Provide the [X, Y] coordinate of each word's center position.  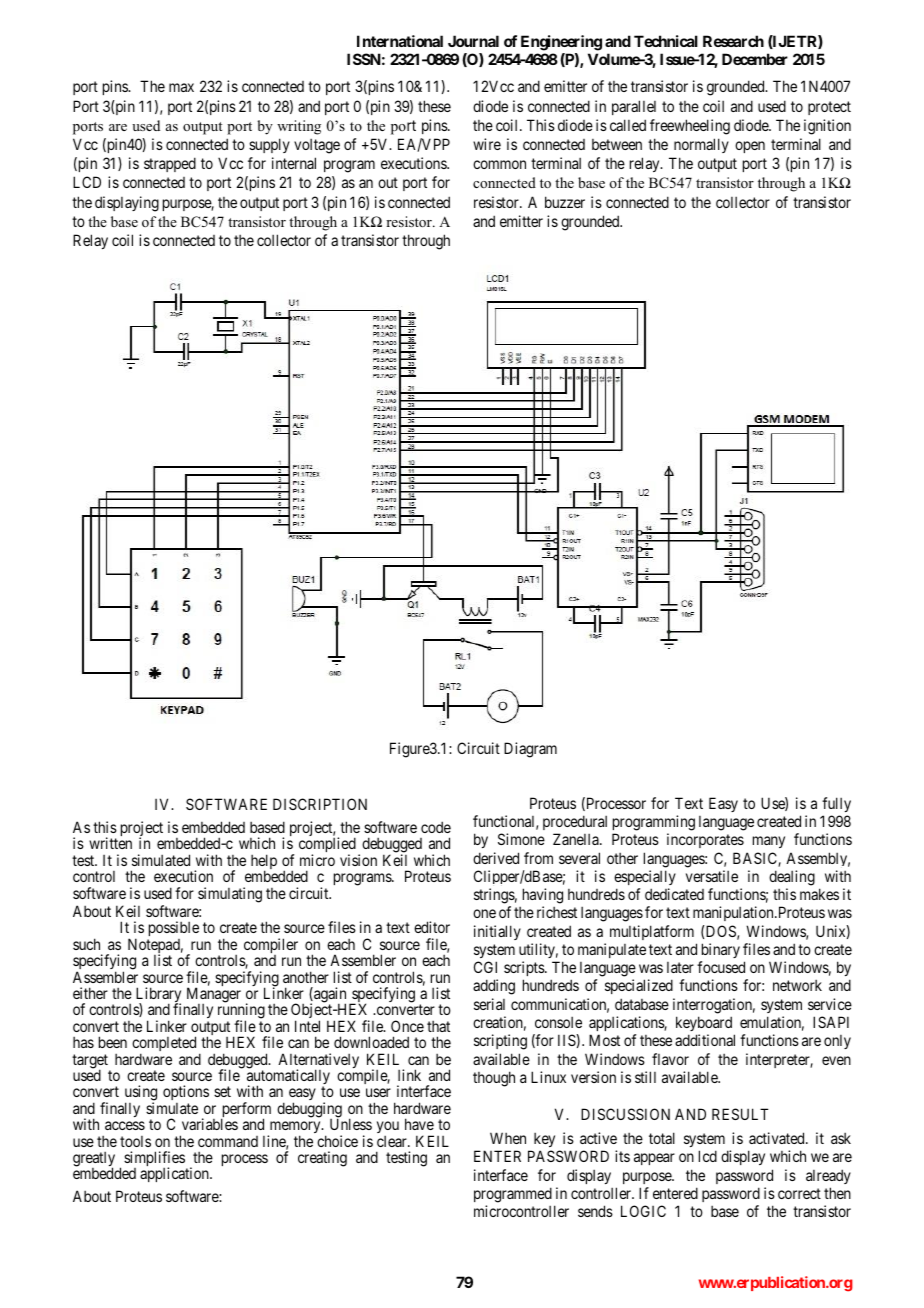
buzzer [565, 202]
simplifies [154, 1160]
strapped [170, 164]
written [110, 843]
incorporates [705, 840]
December [755, 59]
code [436, 827]
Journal [473, 41]
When [508, 1138]
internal [294, 163]
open [750, 147]
